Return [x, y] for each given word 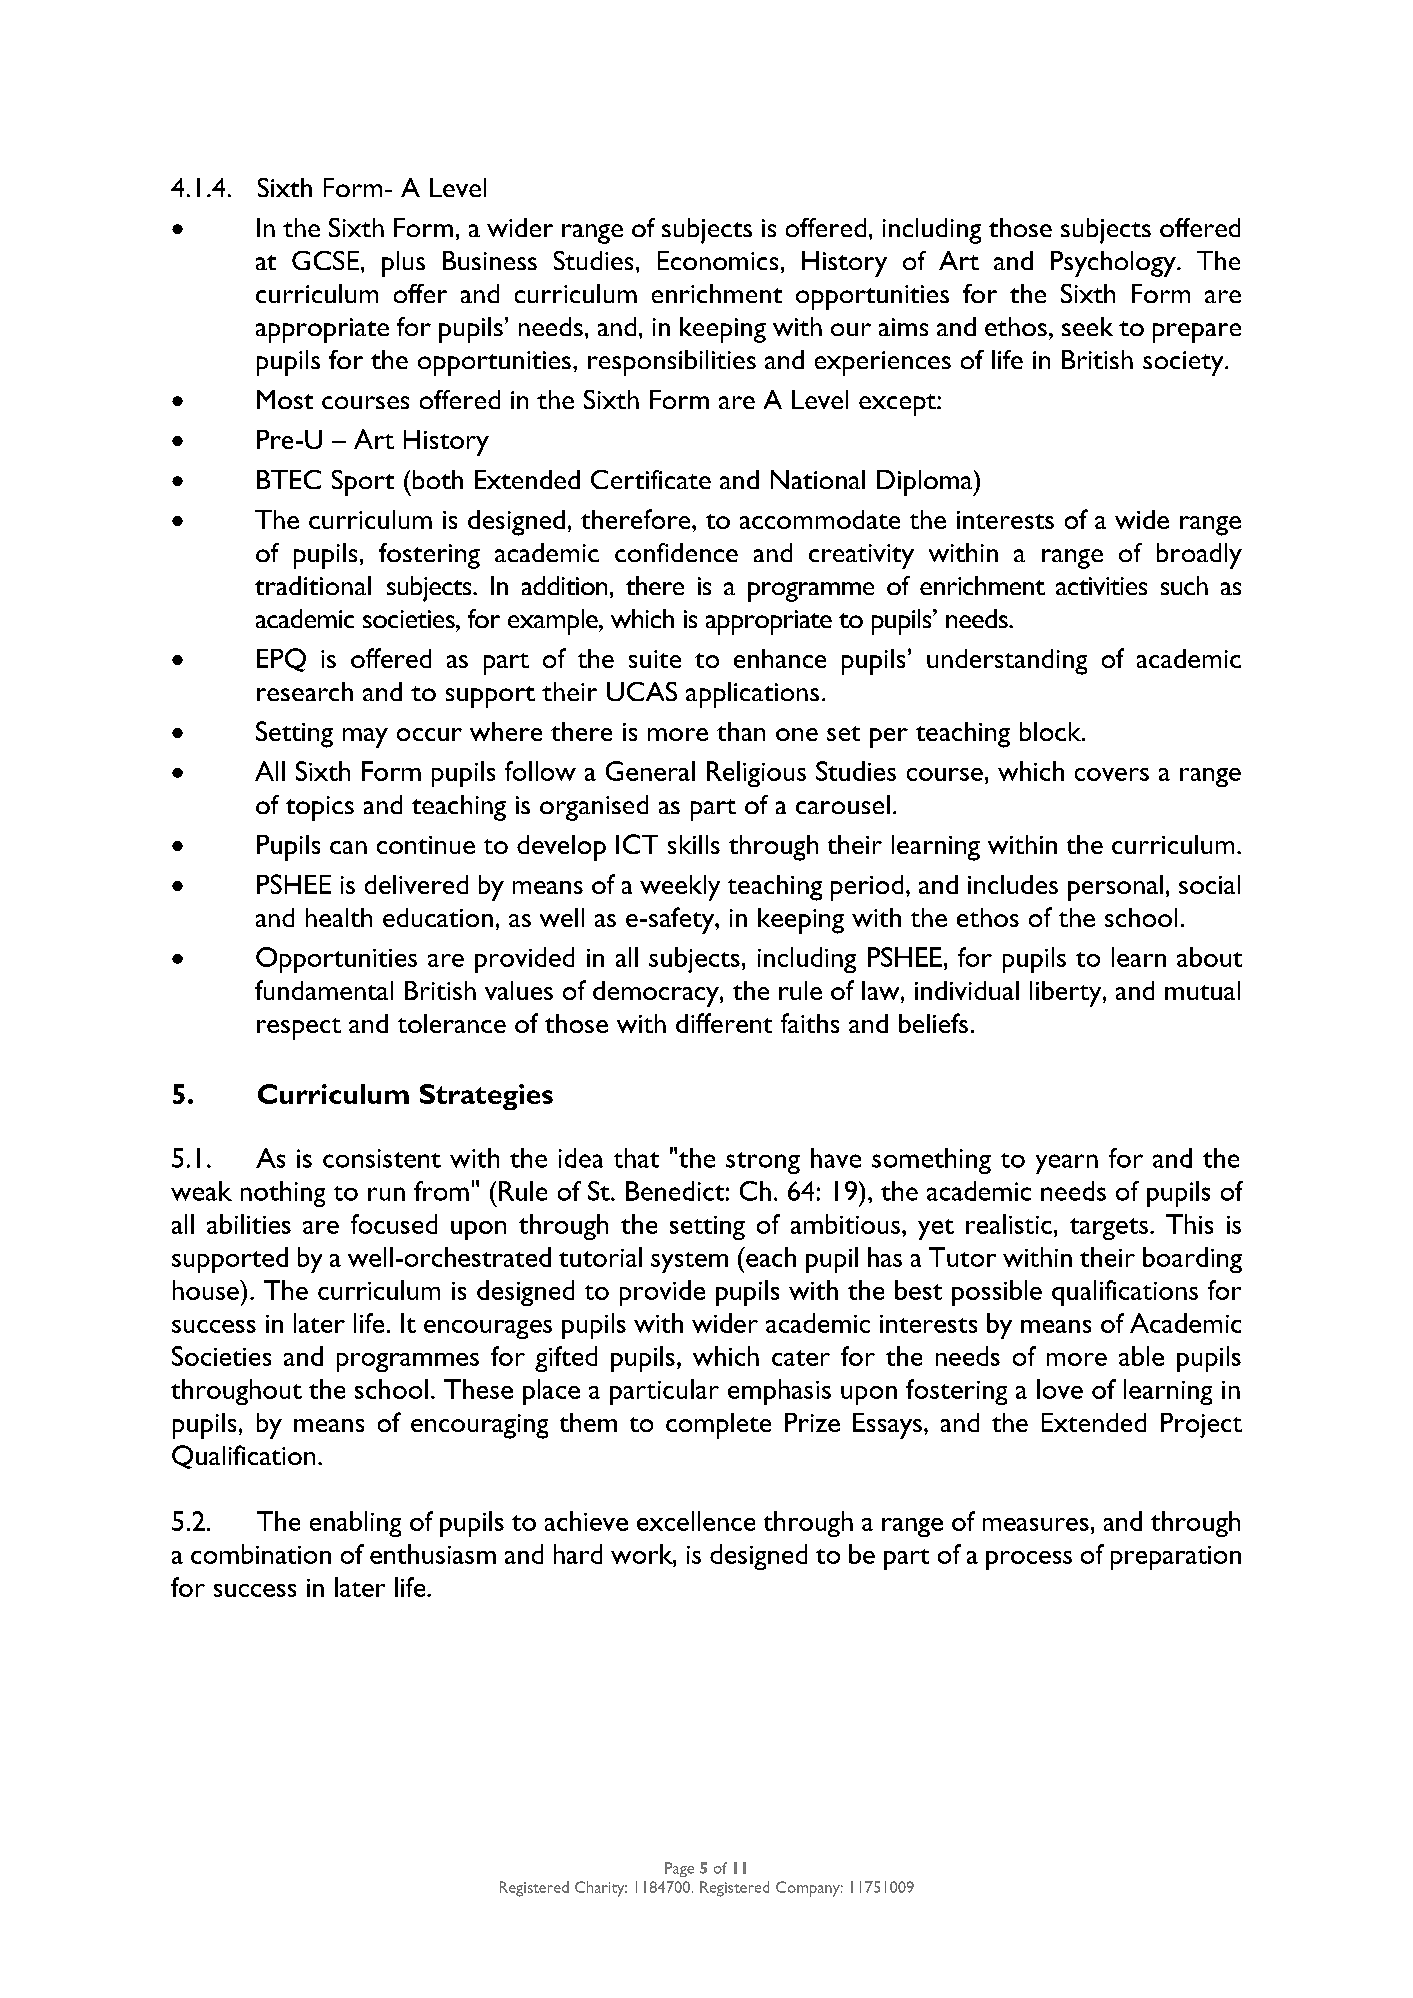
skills [694, 844]
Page [679, 1869]
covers [1112, 774]
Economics [718, 260]
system [689, 1262]
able [1141, 1356]
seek [1087, 326]
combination [261, 1554]
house [207, 1290]
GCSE [325, 260]
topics [320, 808]
